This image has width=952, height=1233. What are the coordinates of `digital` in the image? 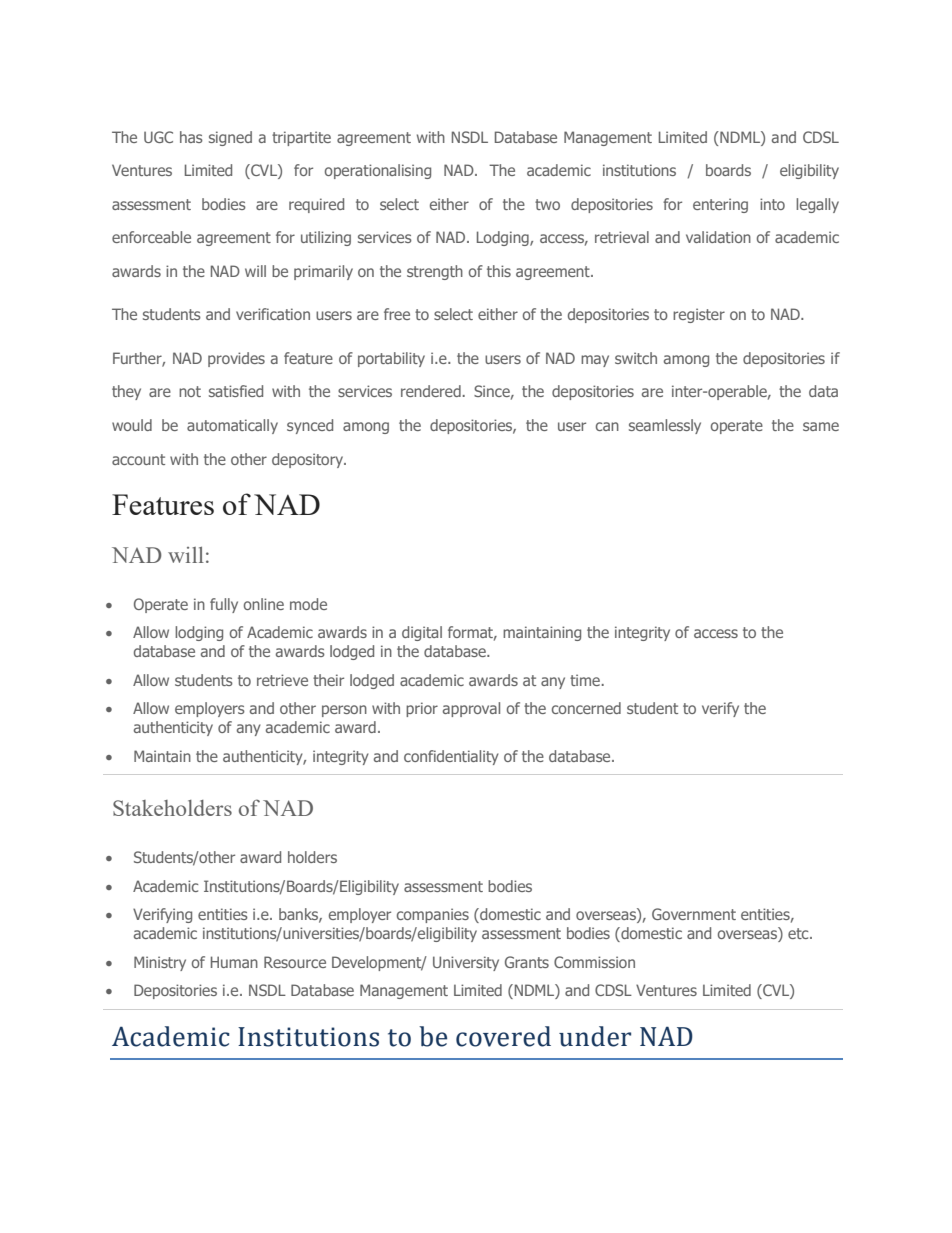 It's located at (422, 633).
